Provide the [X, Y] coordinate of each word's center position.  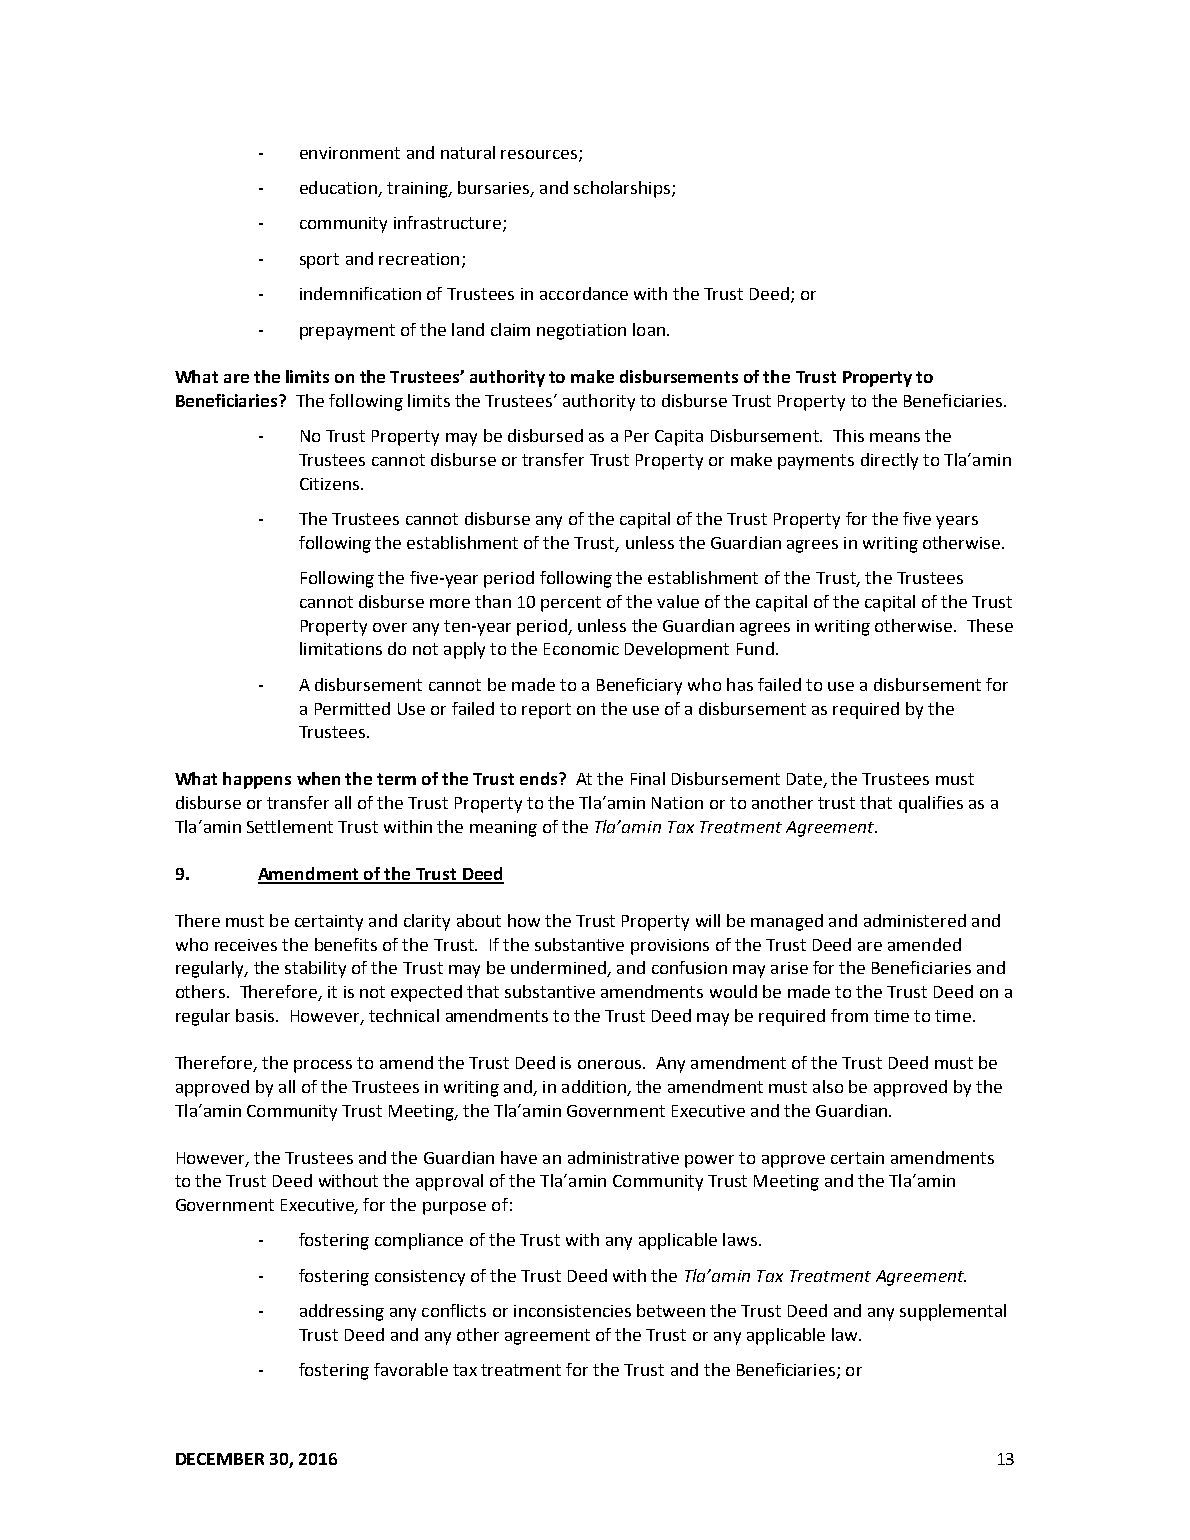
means [895, 437]
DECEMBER [220, 1459]
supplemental [953, 1312]
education [339, 189]
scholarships [622, 189]
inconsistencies [572, 1311]
